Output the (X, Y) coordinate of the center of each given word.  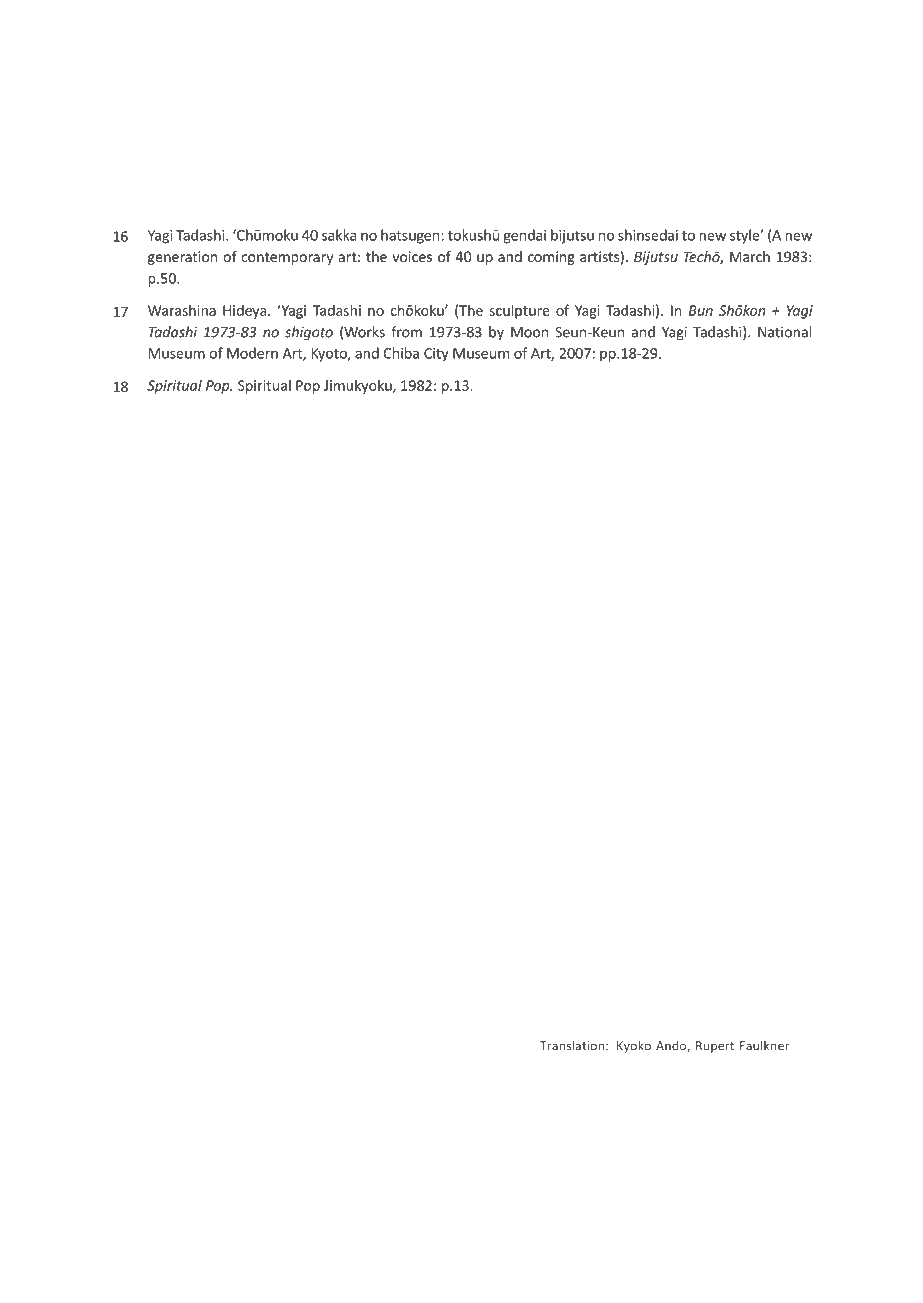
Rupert (715, 1047)
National (785, 332)
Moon (529, 332)
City (436, 355)
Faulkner (764, 1045)
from (406, 332)
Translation (572, 1045)
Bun (701, 310)
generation (182, 258)
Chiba (401, 353)
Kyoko (634, 1047)
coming (551, 258)
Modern (252, 353)
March (750, 256)
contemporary (287, 258)
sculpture (519, 311)
